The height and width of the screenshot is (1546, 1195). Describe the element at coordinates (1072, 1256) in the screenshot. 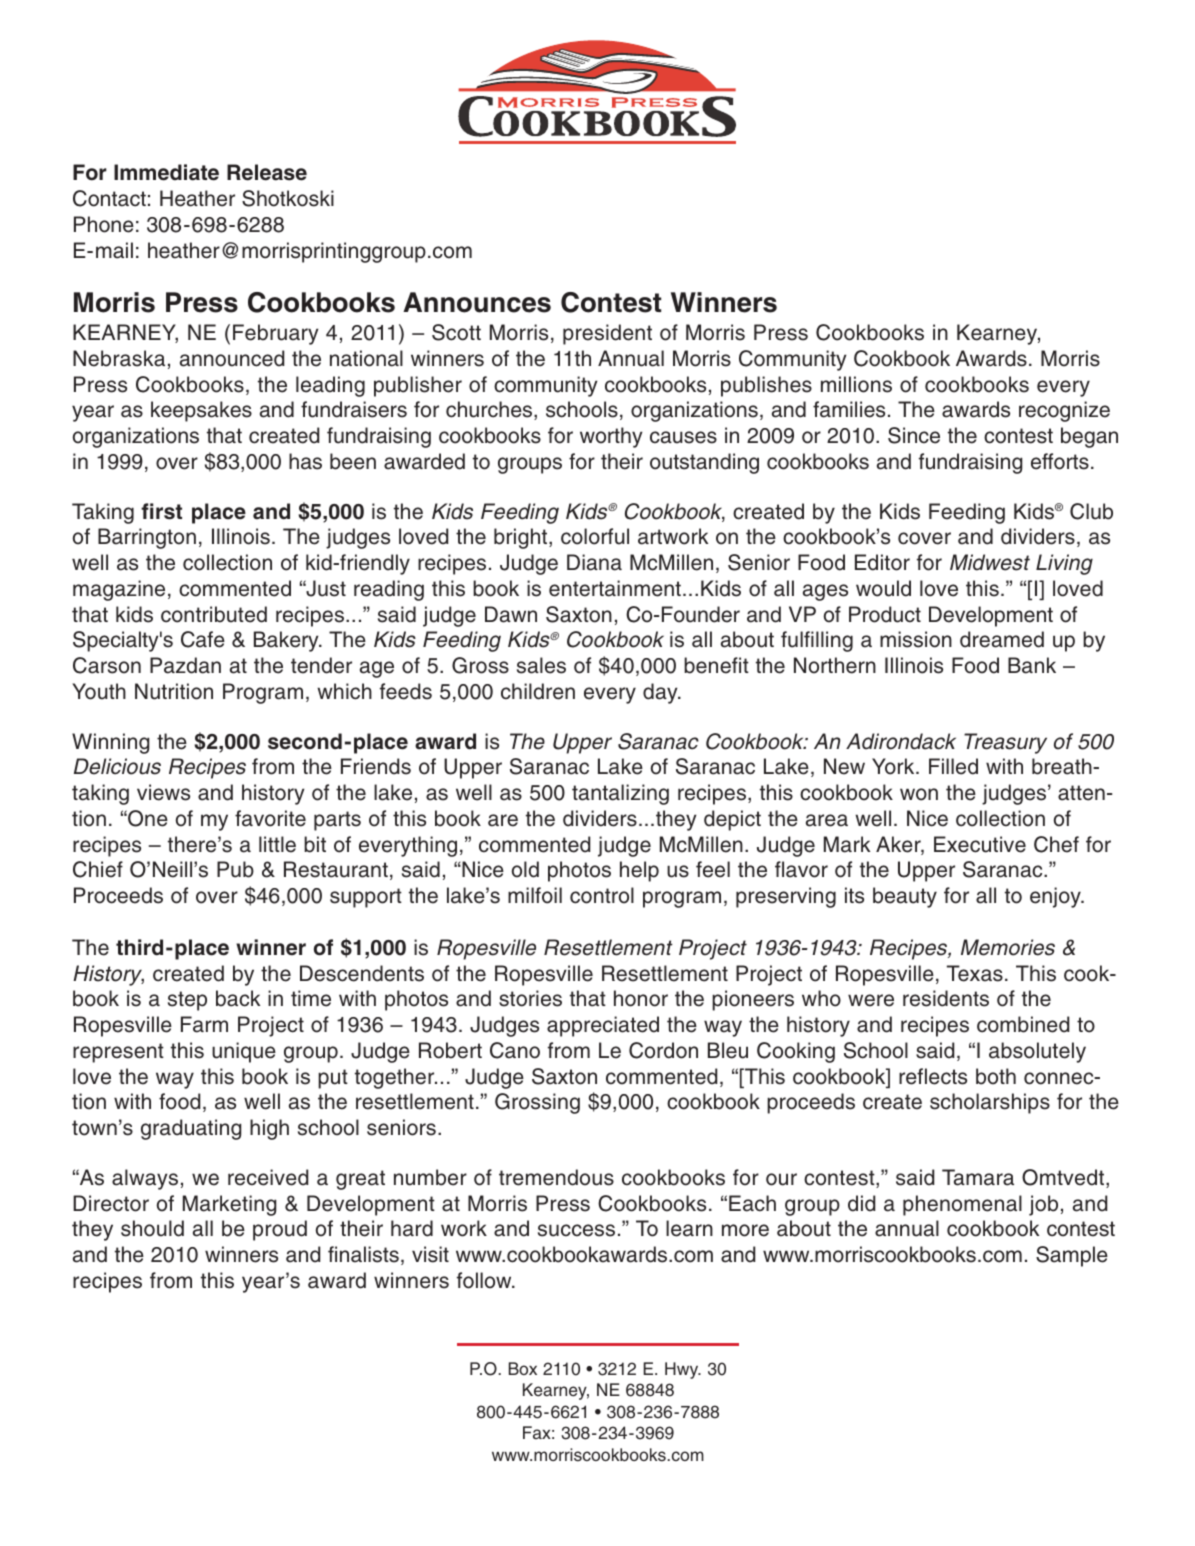

I see `Sample` at that location.
